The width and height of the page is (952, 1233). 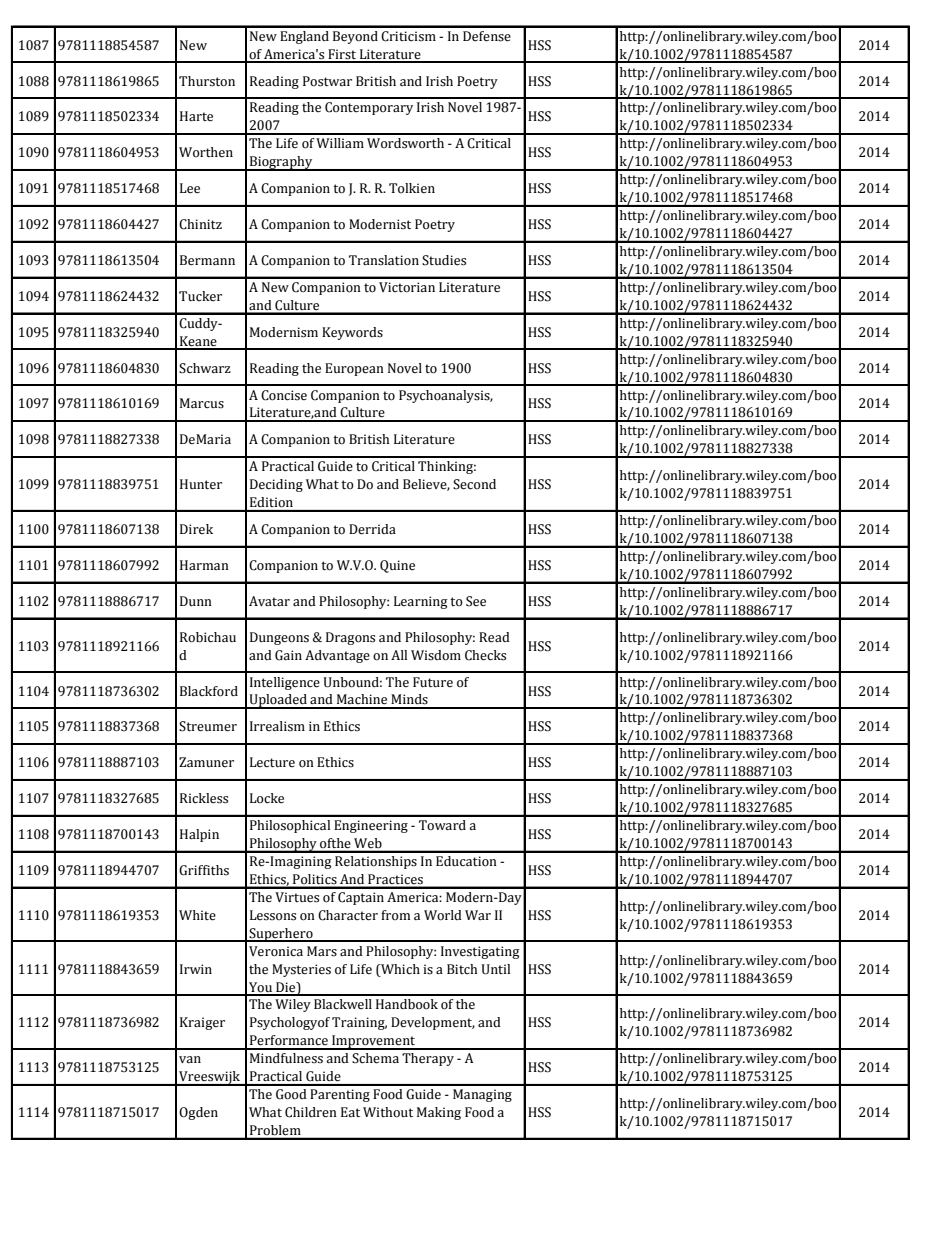 What do you see at coordinates (198, 1113) in the page?
I see `Ogden` at bounding box center [198, 1113].
